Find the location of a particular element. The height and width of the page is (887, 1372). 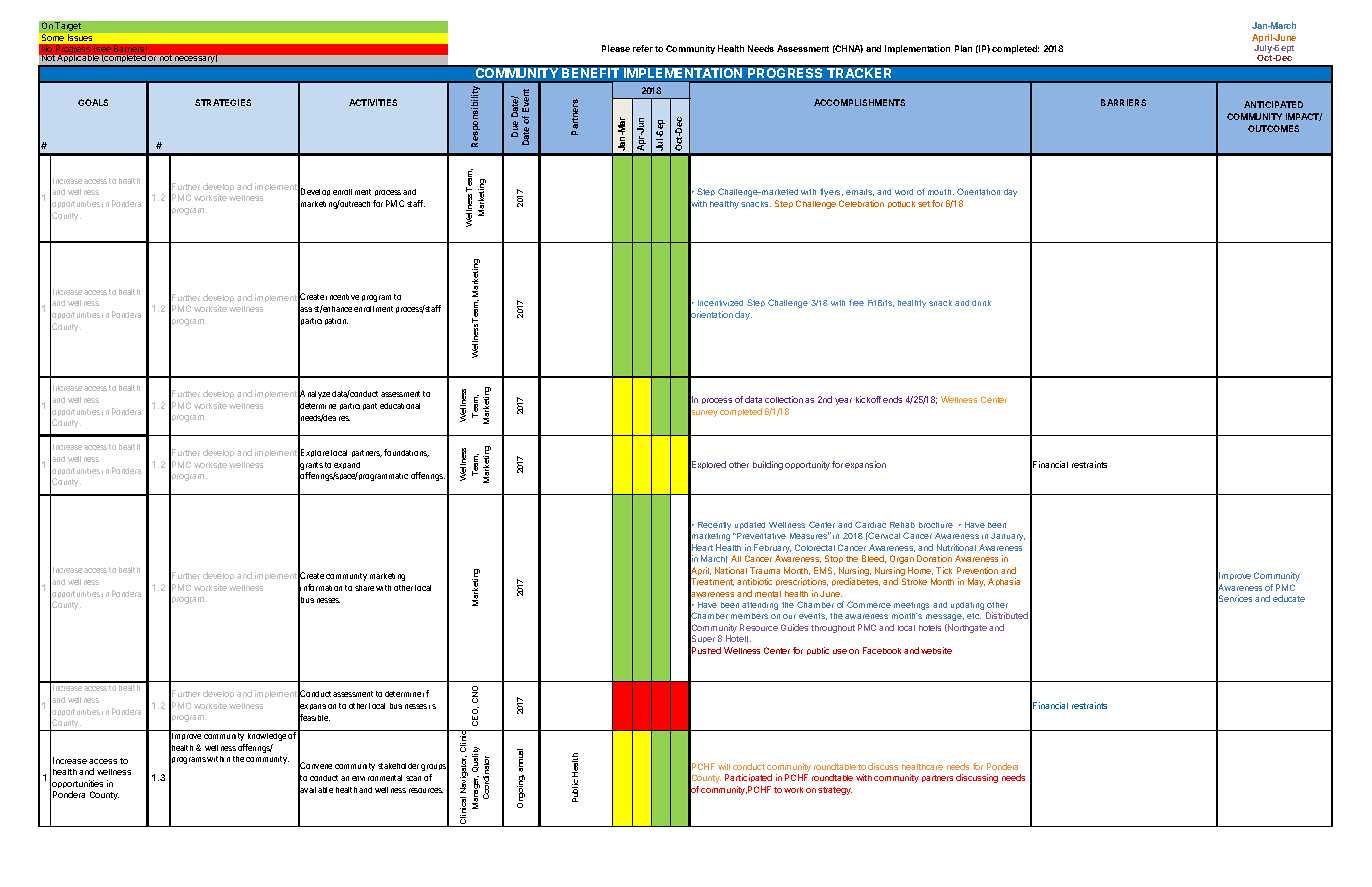

stakeholder is located at coordinates (398, 766).
